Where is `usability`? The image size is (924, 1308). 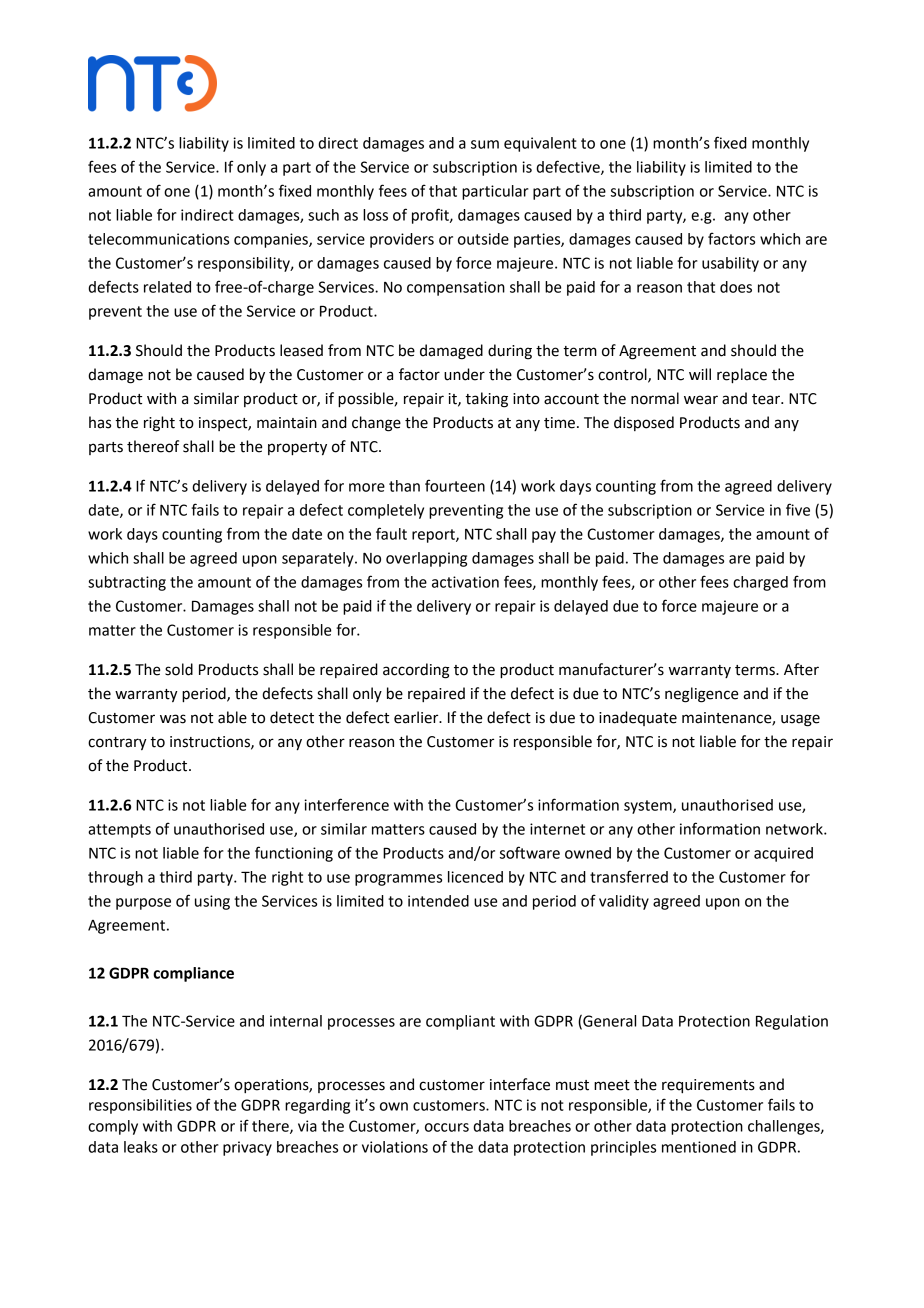 usability is located at coordinates (730, 264).
